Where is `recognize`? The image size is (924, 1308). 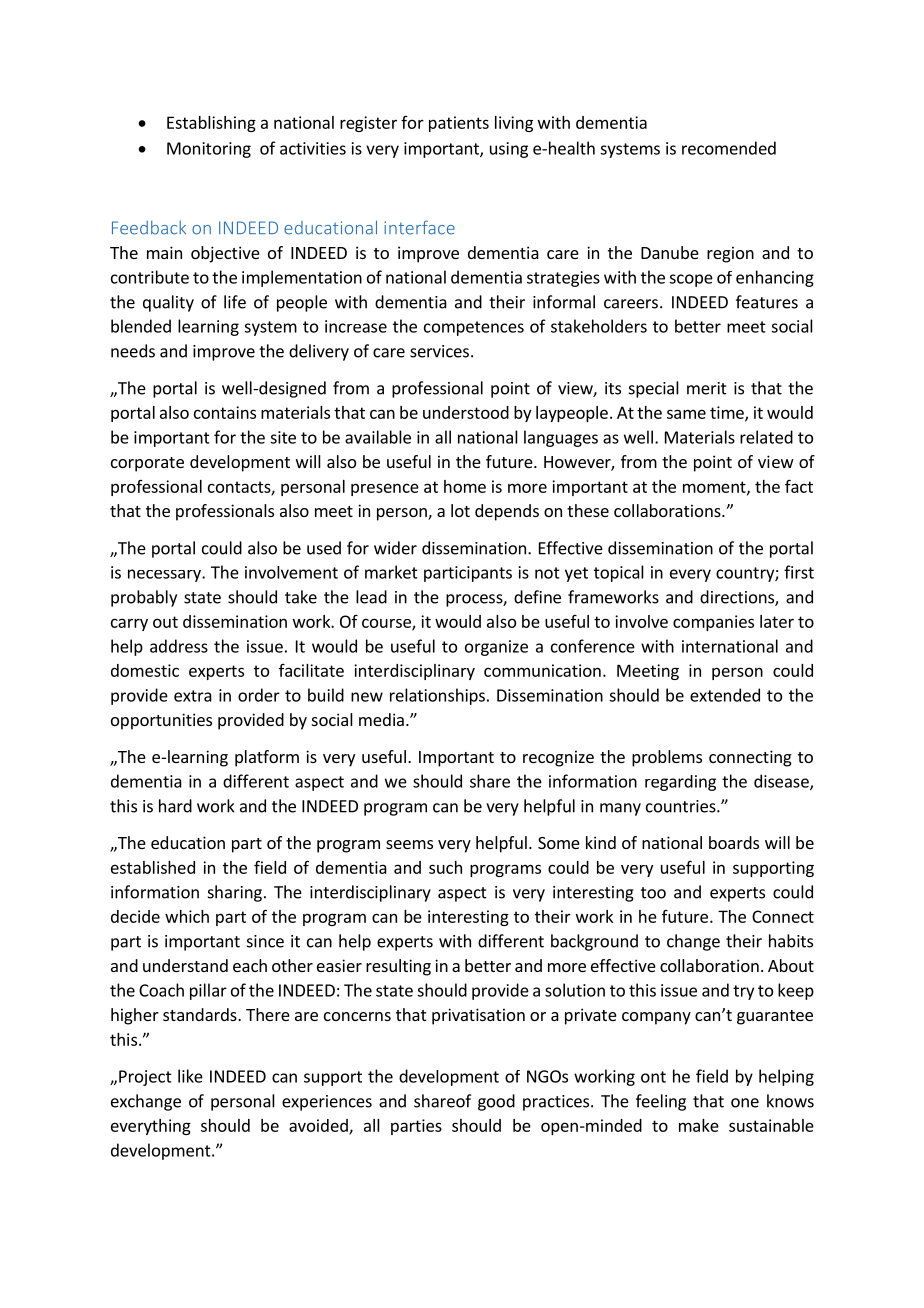 recognize is located at coordinates (558, 758).
